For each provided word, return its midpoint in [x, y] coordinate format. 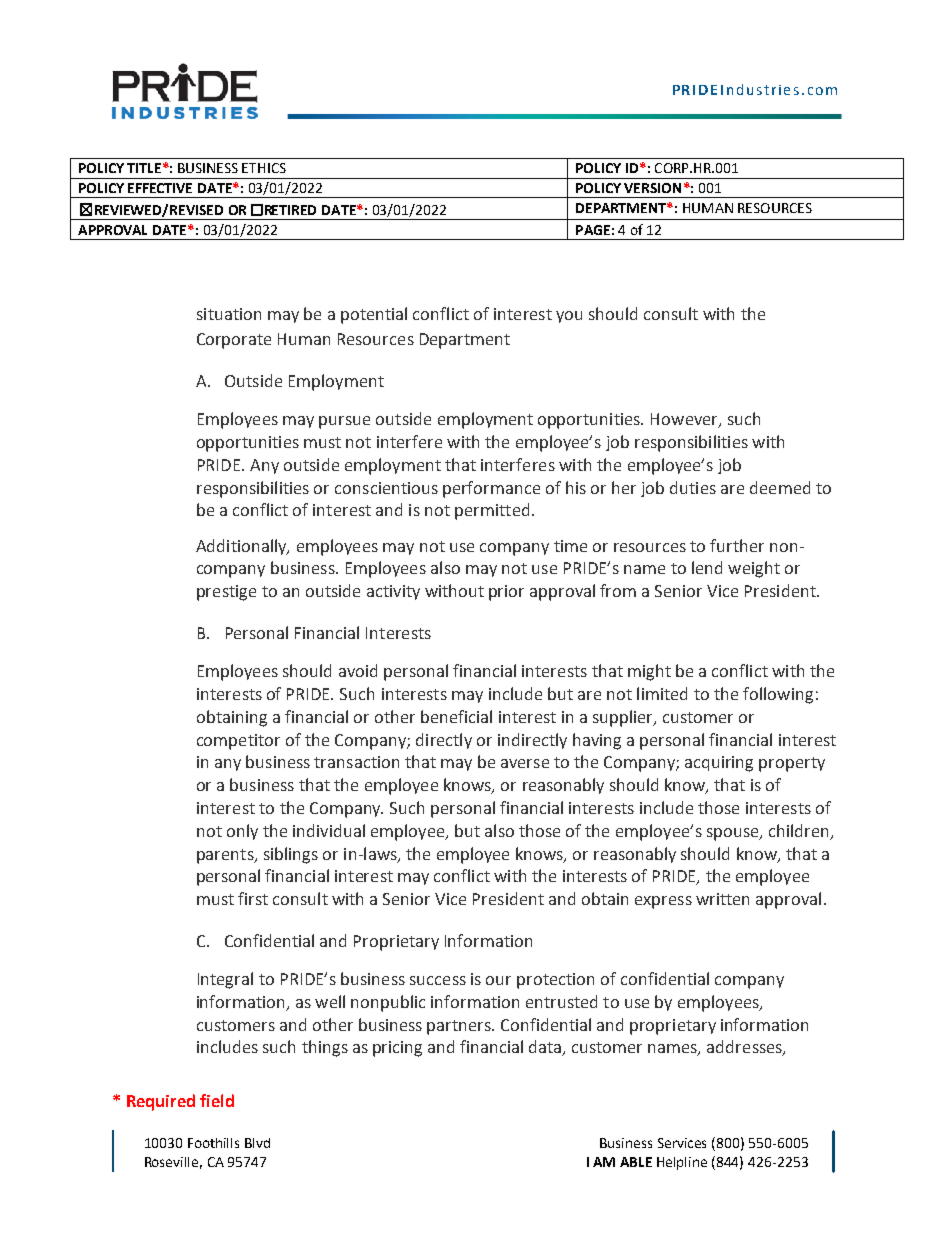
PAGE [593, 230]
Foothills [213, 1143]
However [685, 420]
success [438, 980]
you [569, 317]
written [722, 899]
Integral [225, 980]
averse [525, 763]
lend [707, 567]
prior [506, 593]
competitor [238, 742]
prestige [226, 593]
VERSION [652, 188]
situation [229, 314]
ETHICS [264, 168]
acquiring [719, 764]
